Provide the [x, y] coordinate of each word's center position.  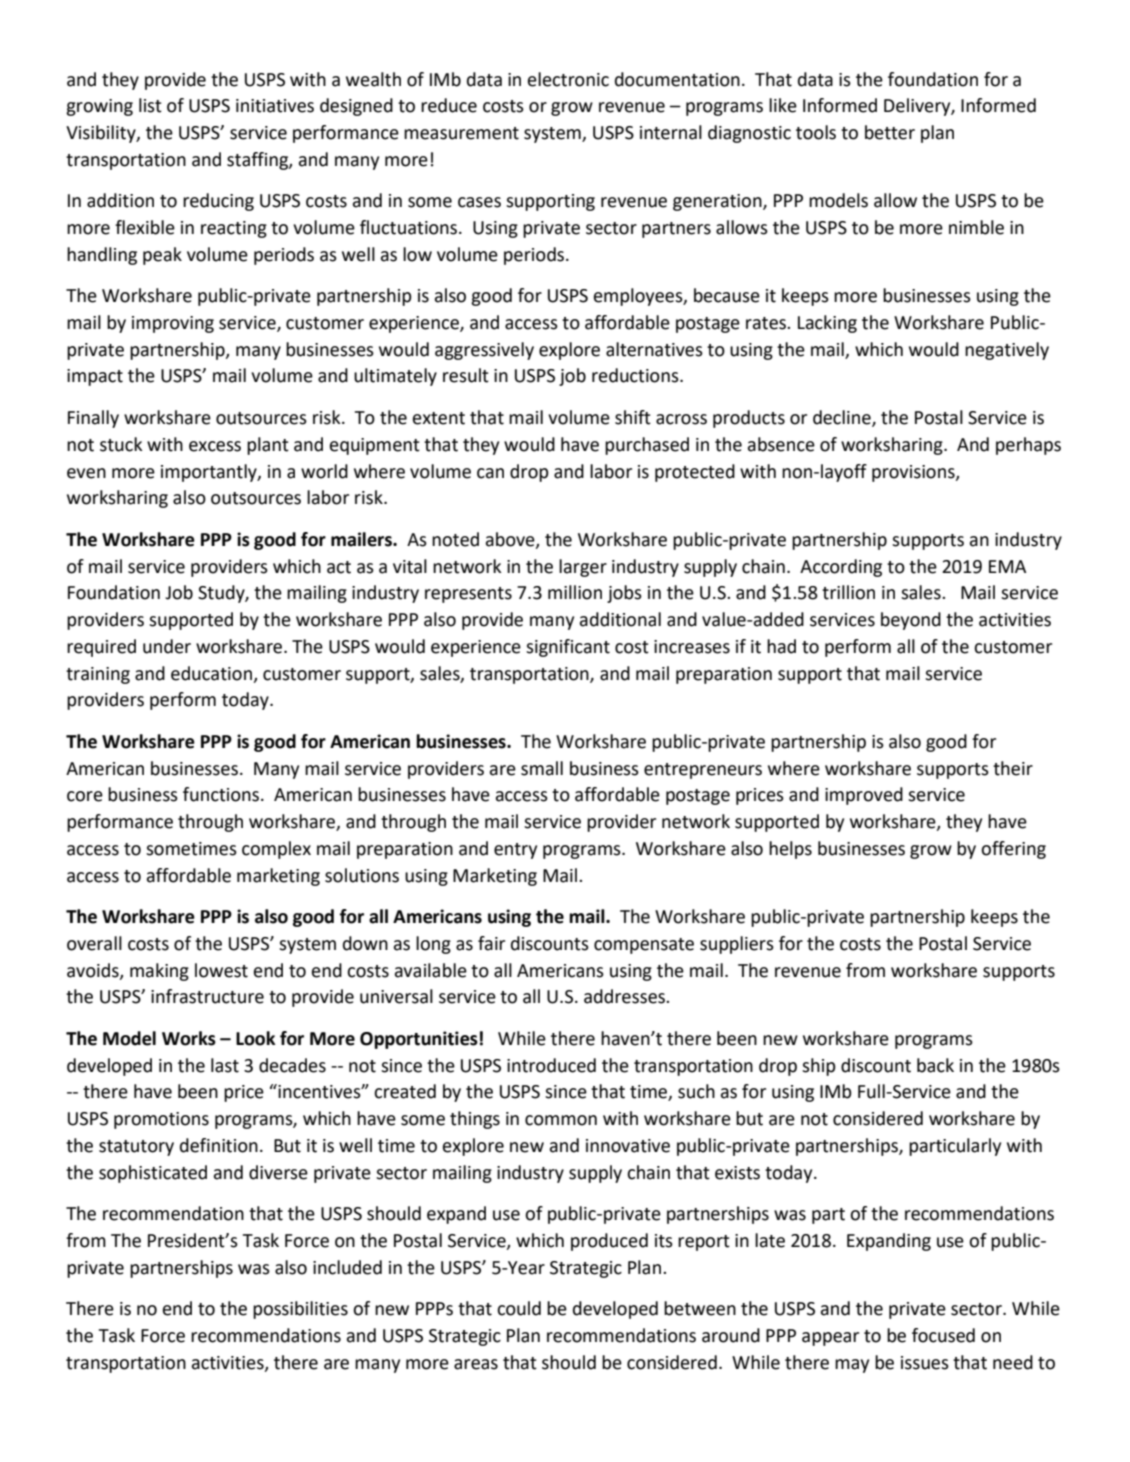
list [150, 105]
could [519, 1308]
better [890, 132]
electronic [568, 79]
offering [1013, 850]
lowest [221, 970]
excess [215, 446]
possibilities [300, 1310]
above [511, 540]
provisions [914, 473]
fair [491, 943]
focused [943, 1335]
